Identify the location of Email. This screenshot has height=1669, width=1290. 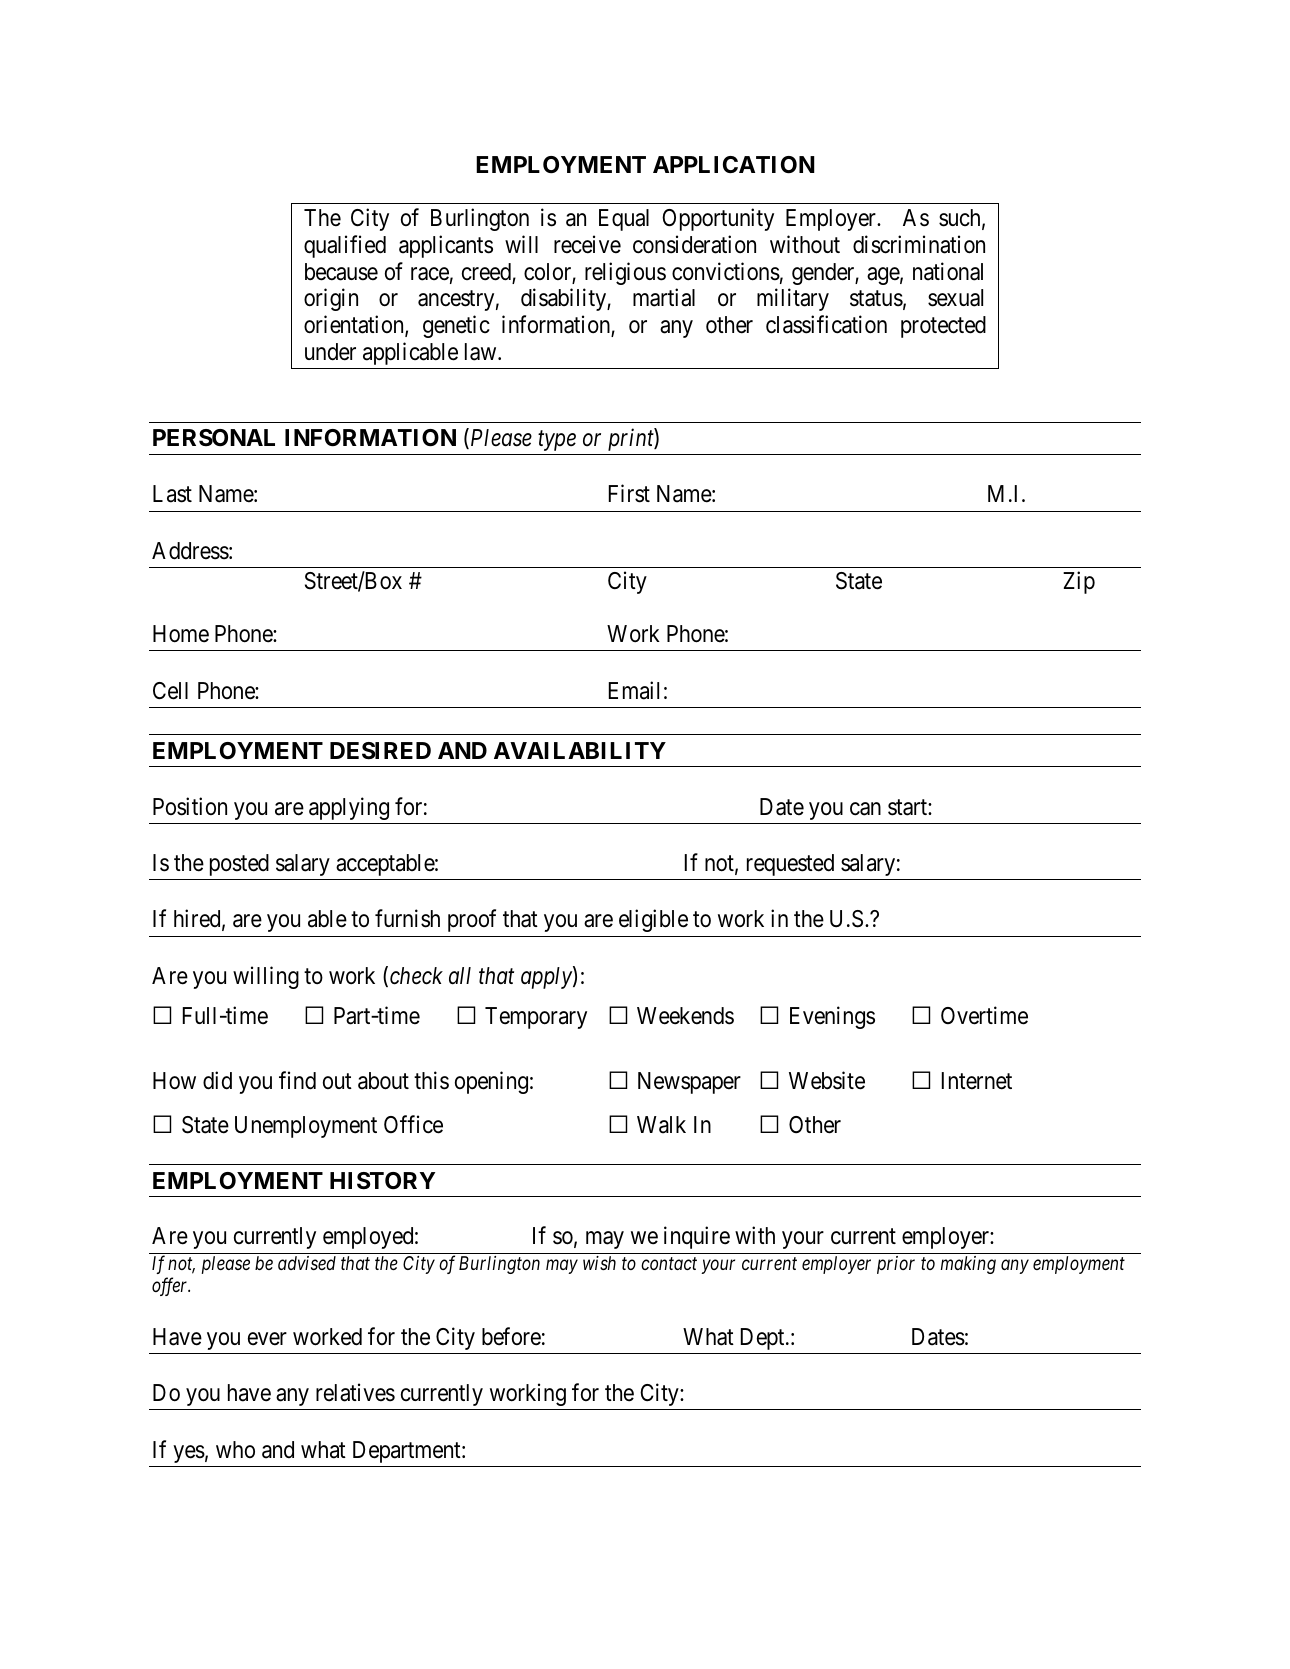
(634, 690).
